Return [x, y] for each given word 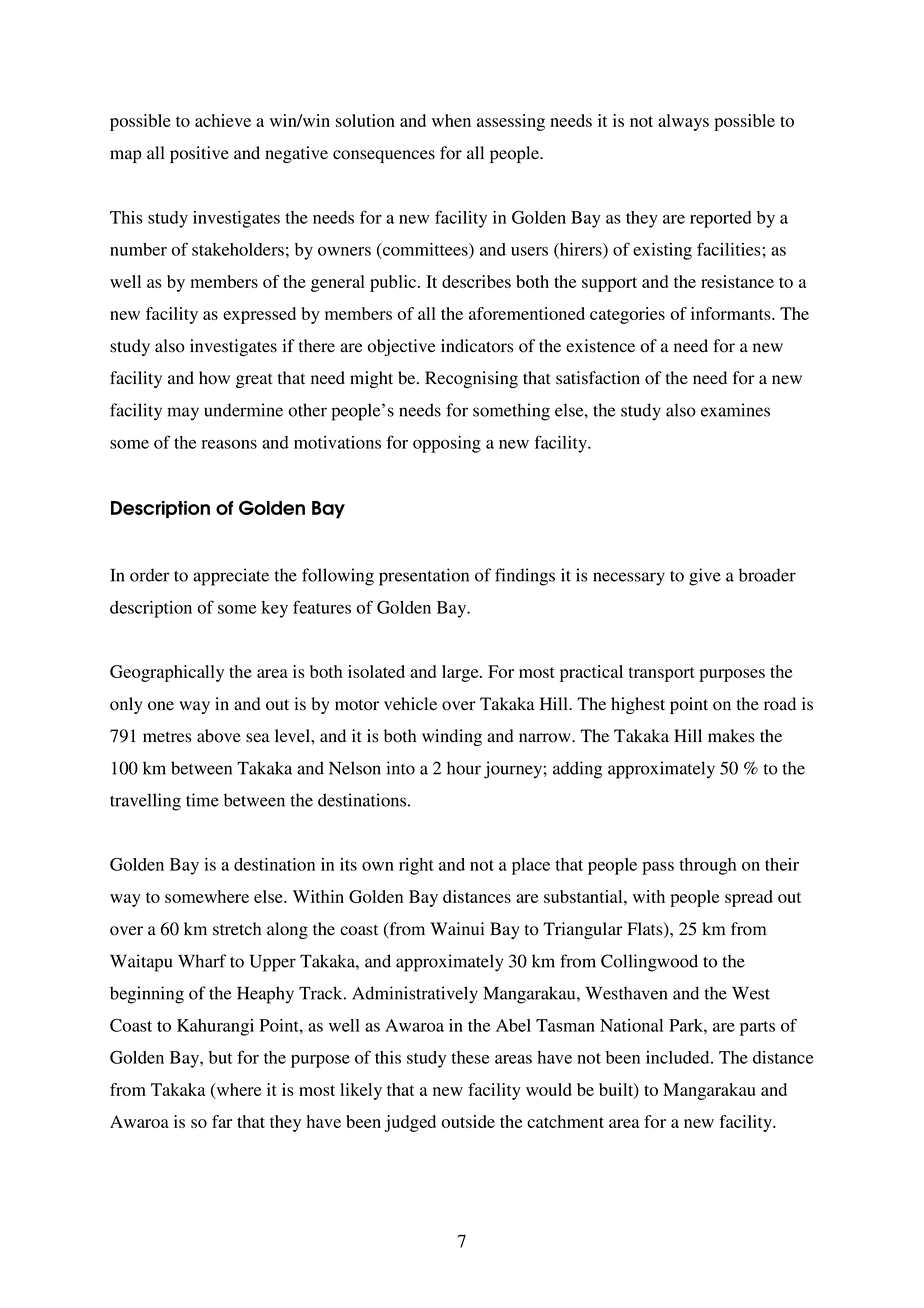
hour [464, 768]
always [683, 122]
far [222, 1121]
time [202, 800]
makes [731, 736]
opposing [447, 444]
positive [199, 154]
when [451, 120]
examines [735, 410]
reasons [229, 444]
